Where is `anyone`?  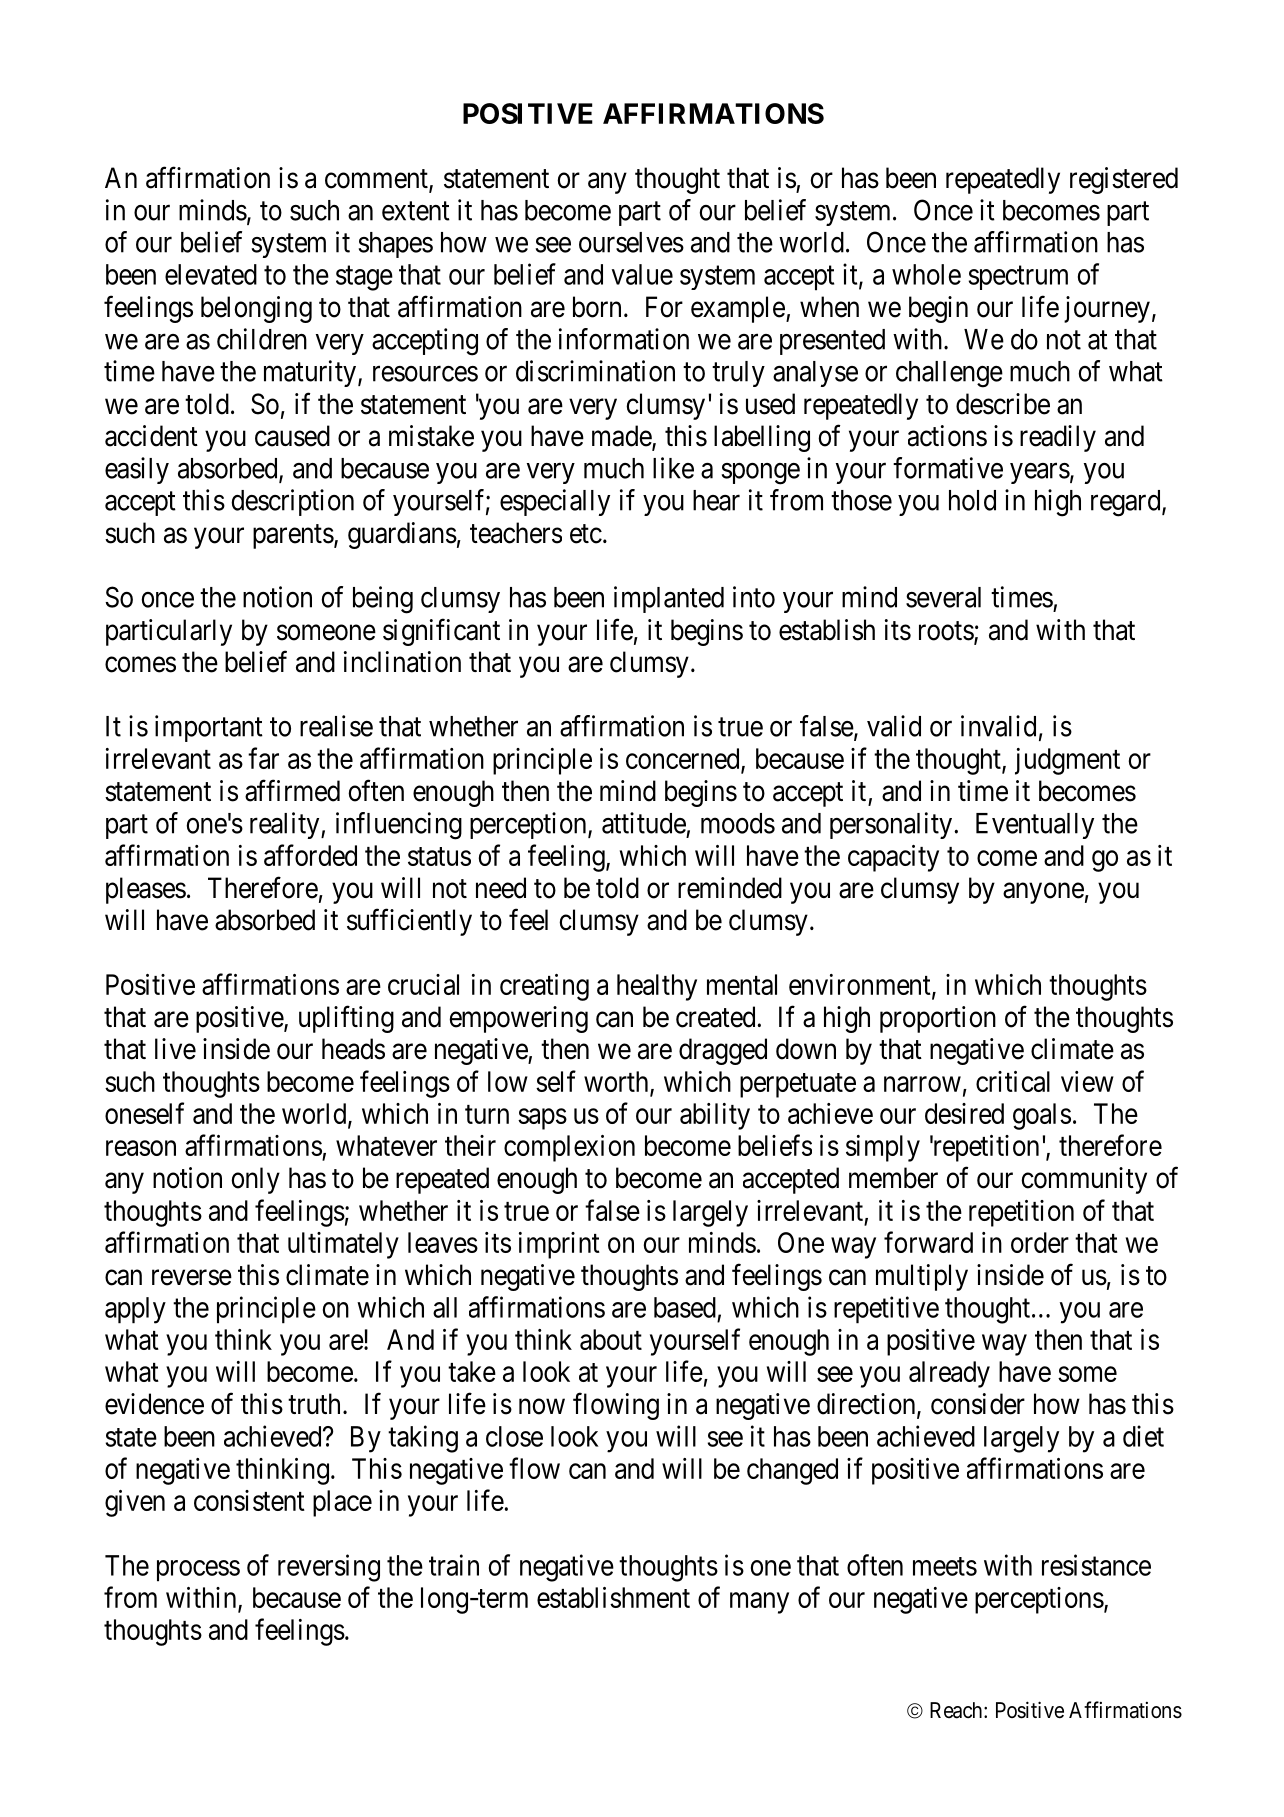 anyone is located at coordinates (1043, 893).
